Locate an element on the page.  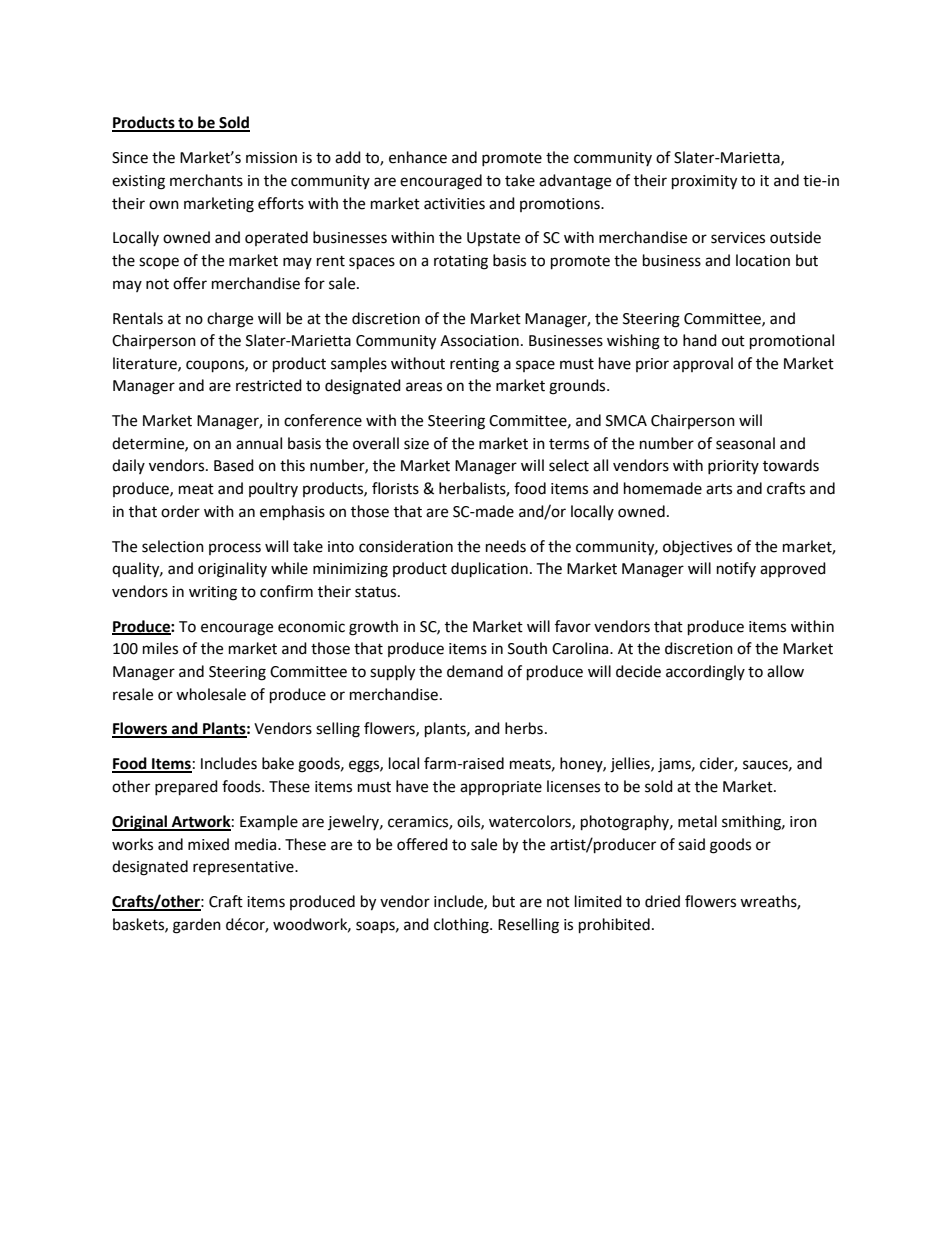
miles is located at coordinates (160, 648).
